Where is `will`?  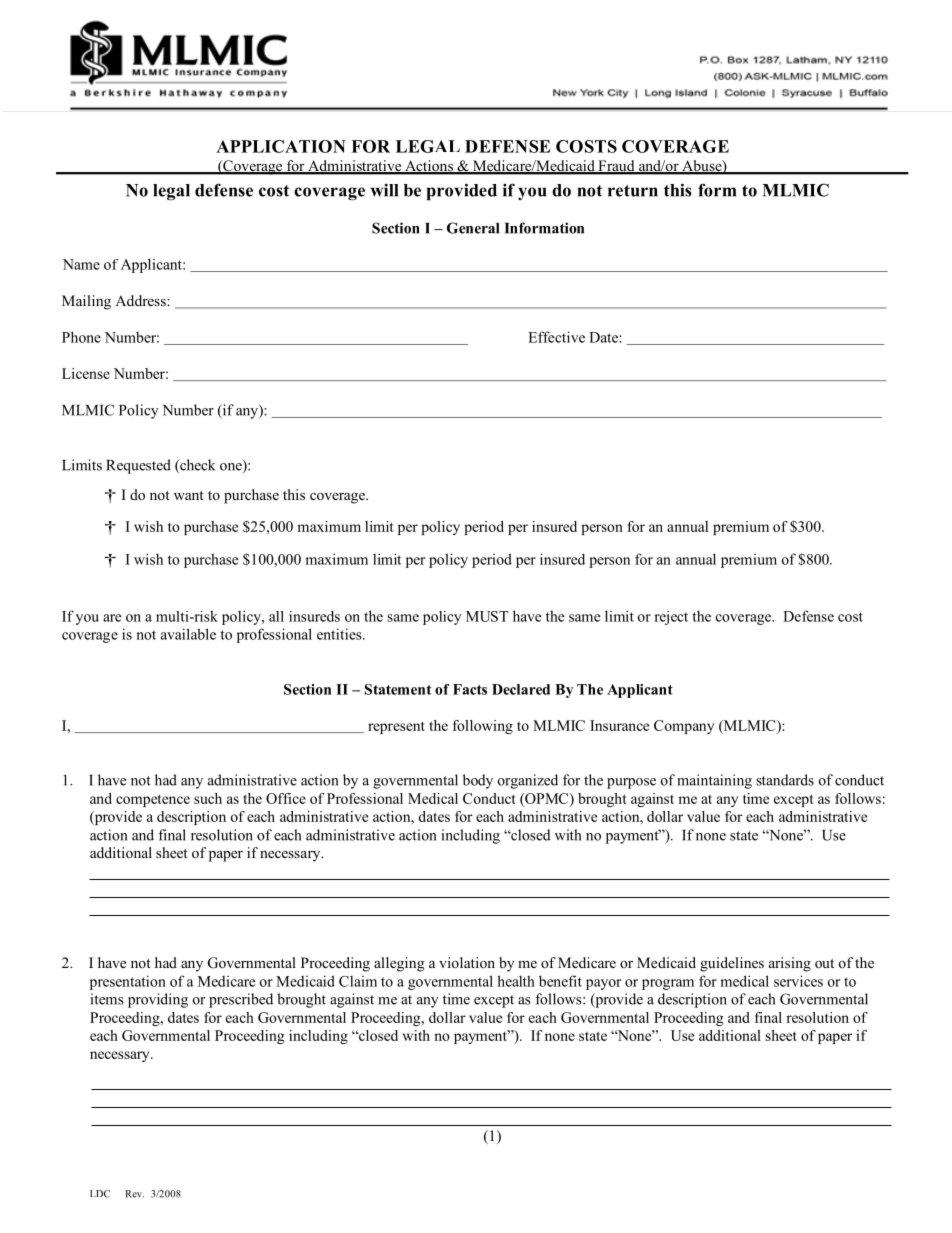
will is located at coordinates (384, 190).
